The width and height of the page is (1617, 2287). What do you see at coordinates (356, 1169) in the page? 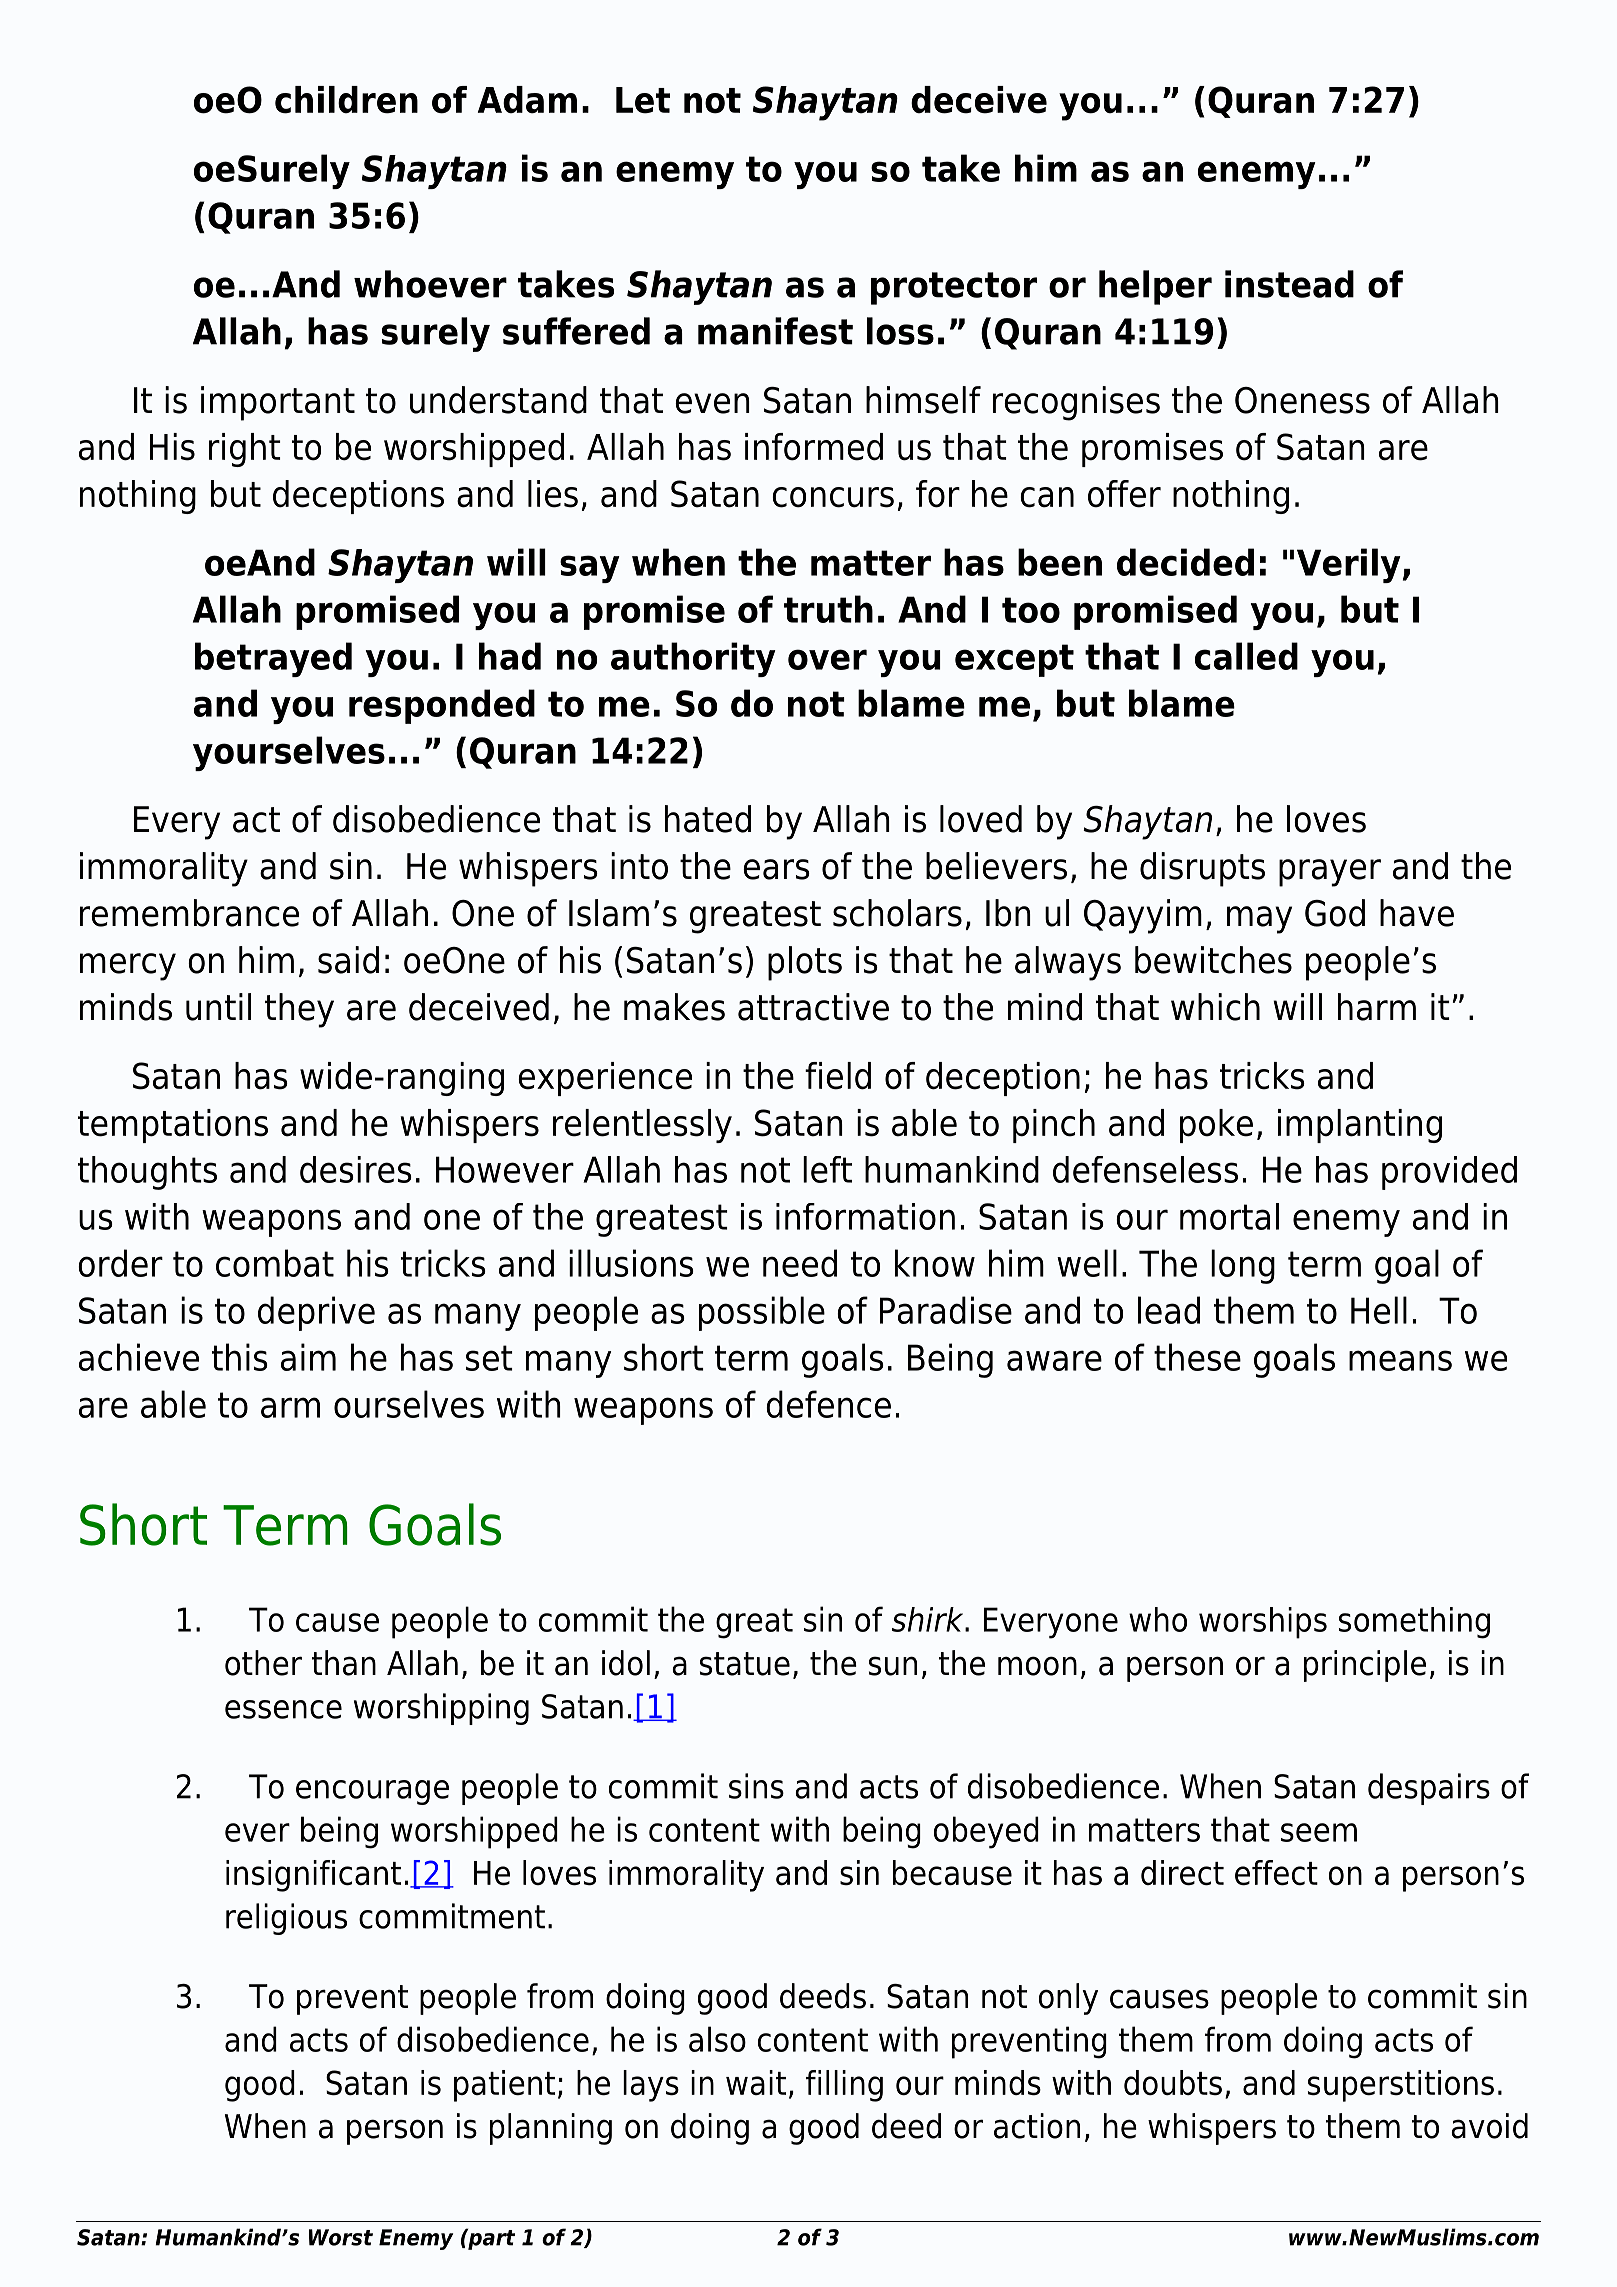
I see `desires` at bounding box center [356, 1169].
